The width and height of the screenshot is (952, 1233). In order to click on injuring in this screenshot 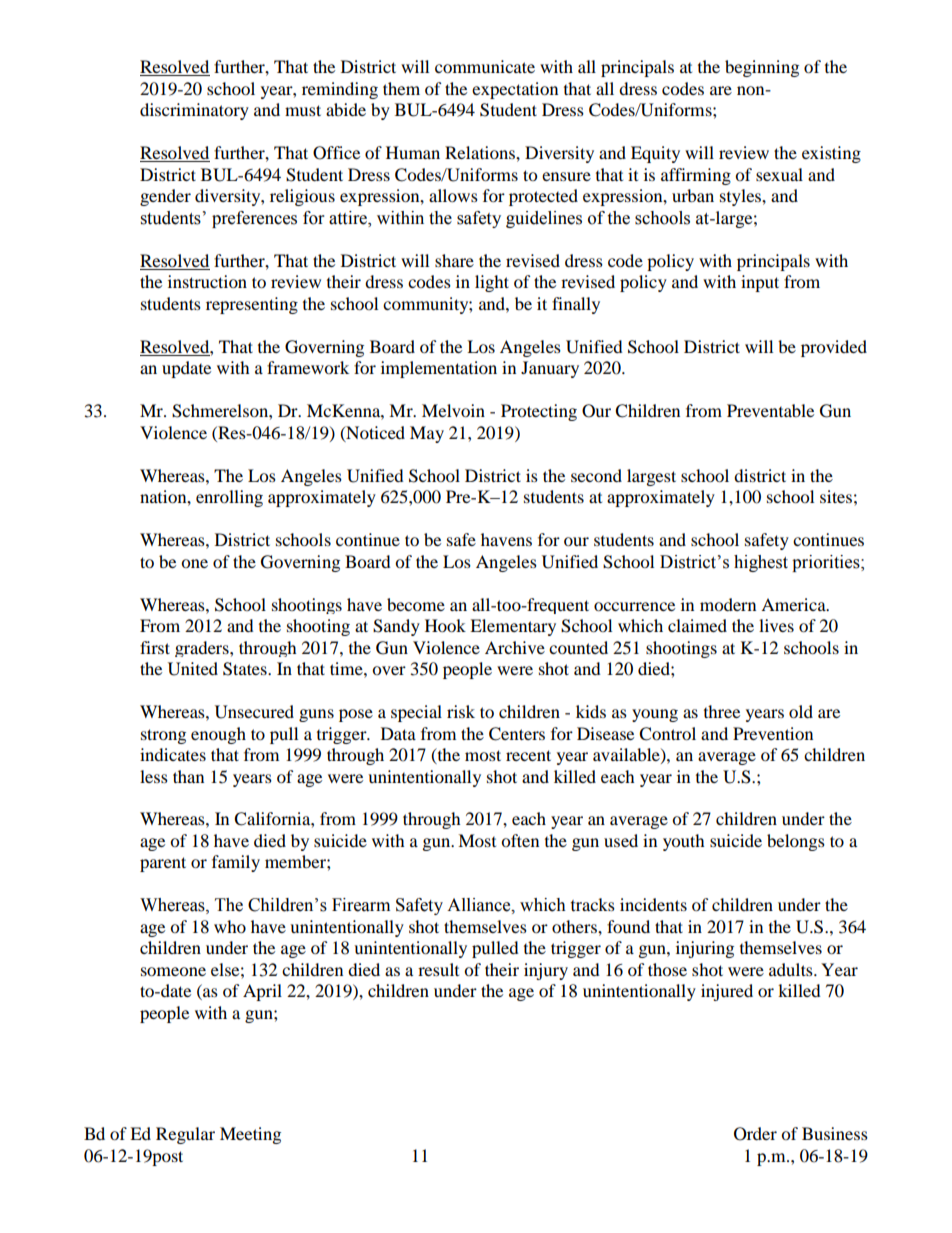, I will do `click(705, 949)`.
